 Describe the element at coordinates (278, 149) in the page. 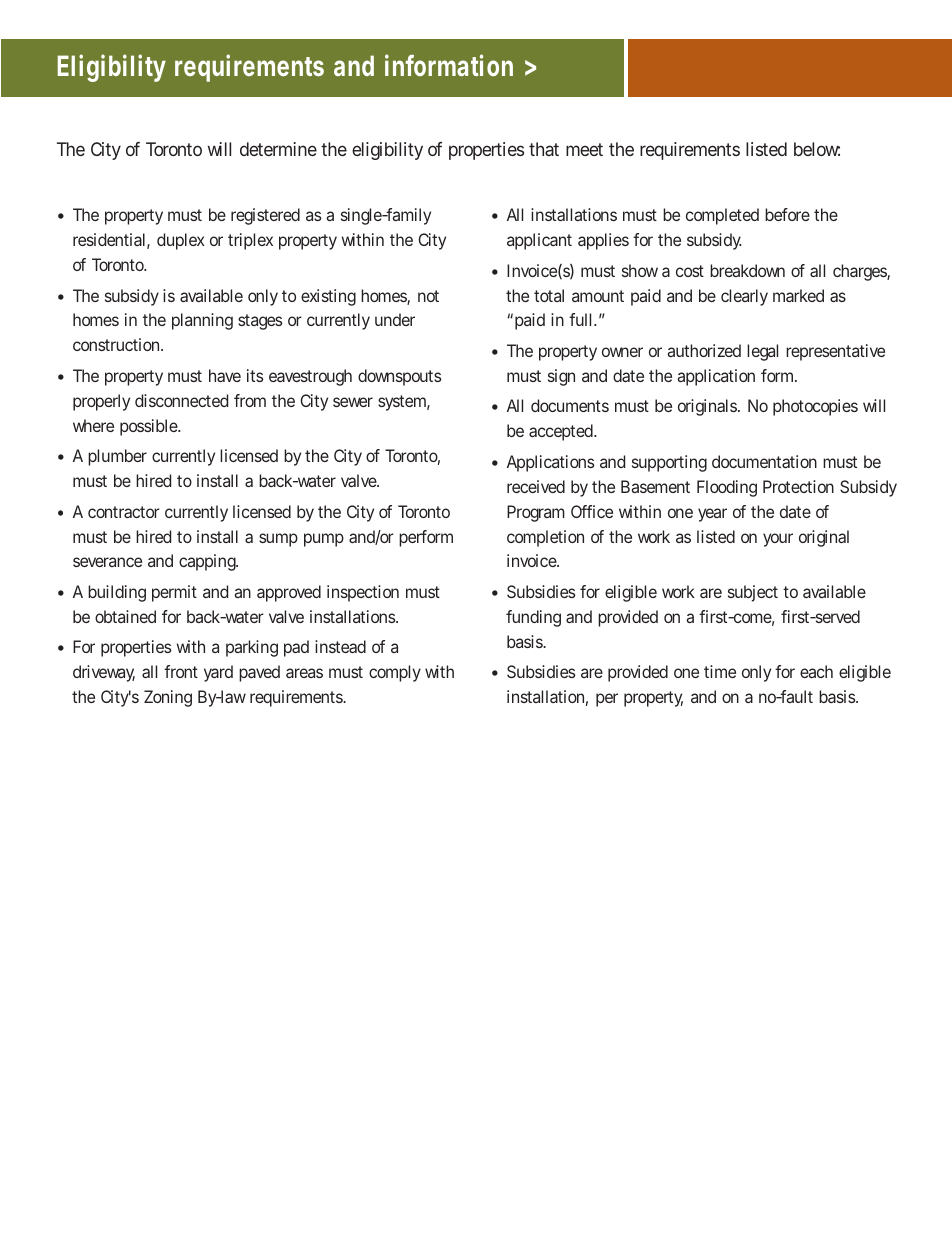

I see `determine` at that location.
